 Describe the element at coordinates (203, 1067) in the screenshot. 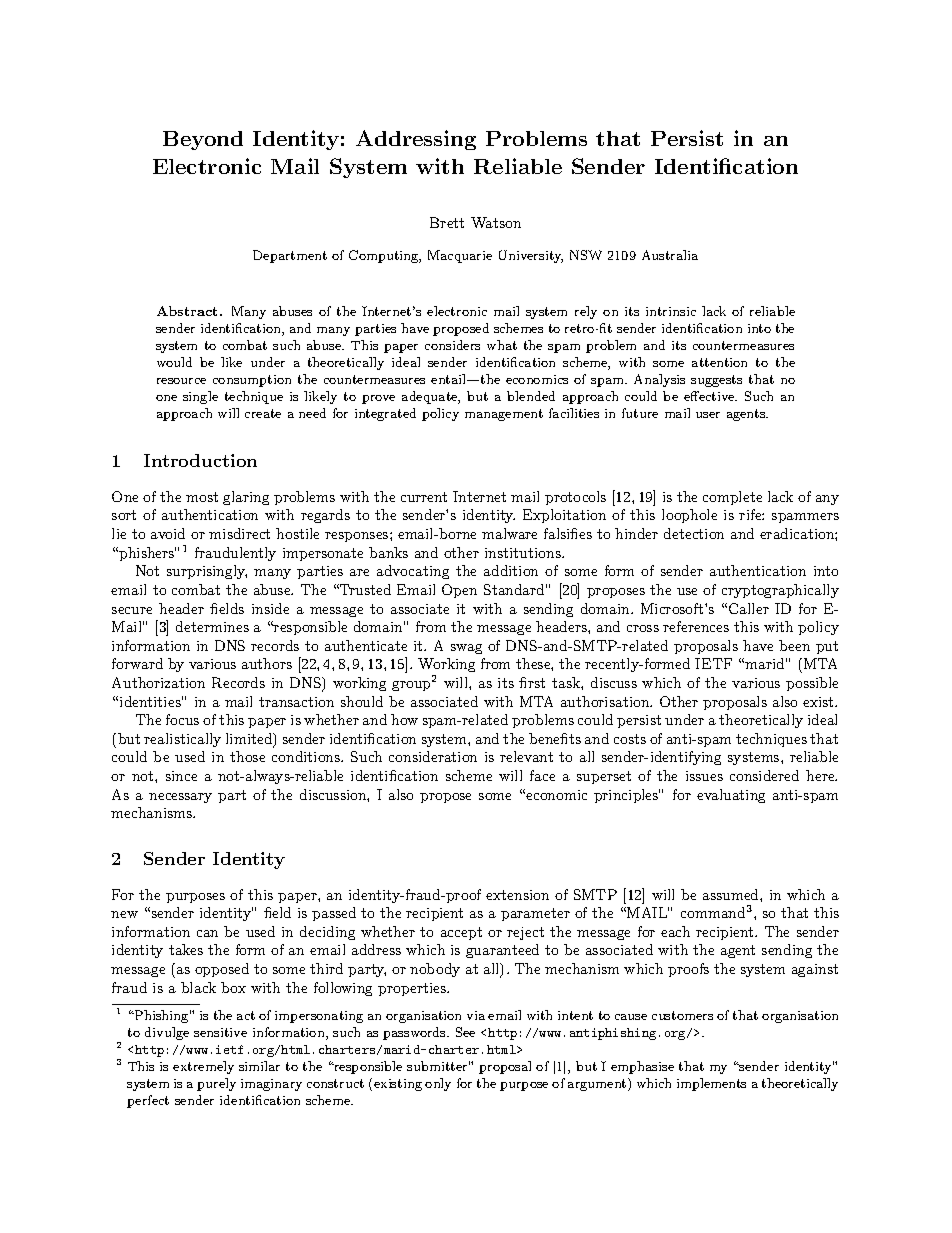

I see `extremely` at that location.
